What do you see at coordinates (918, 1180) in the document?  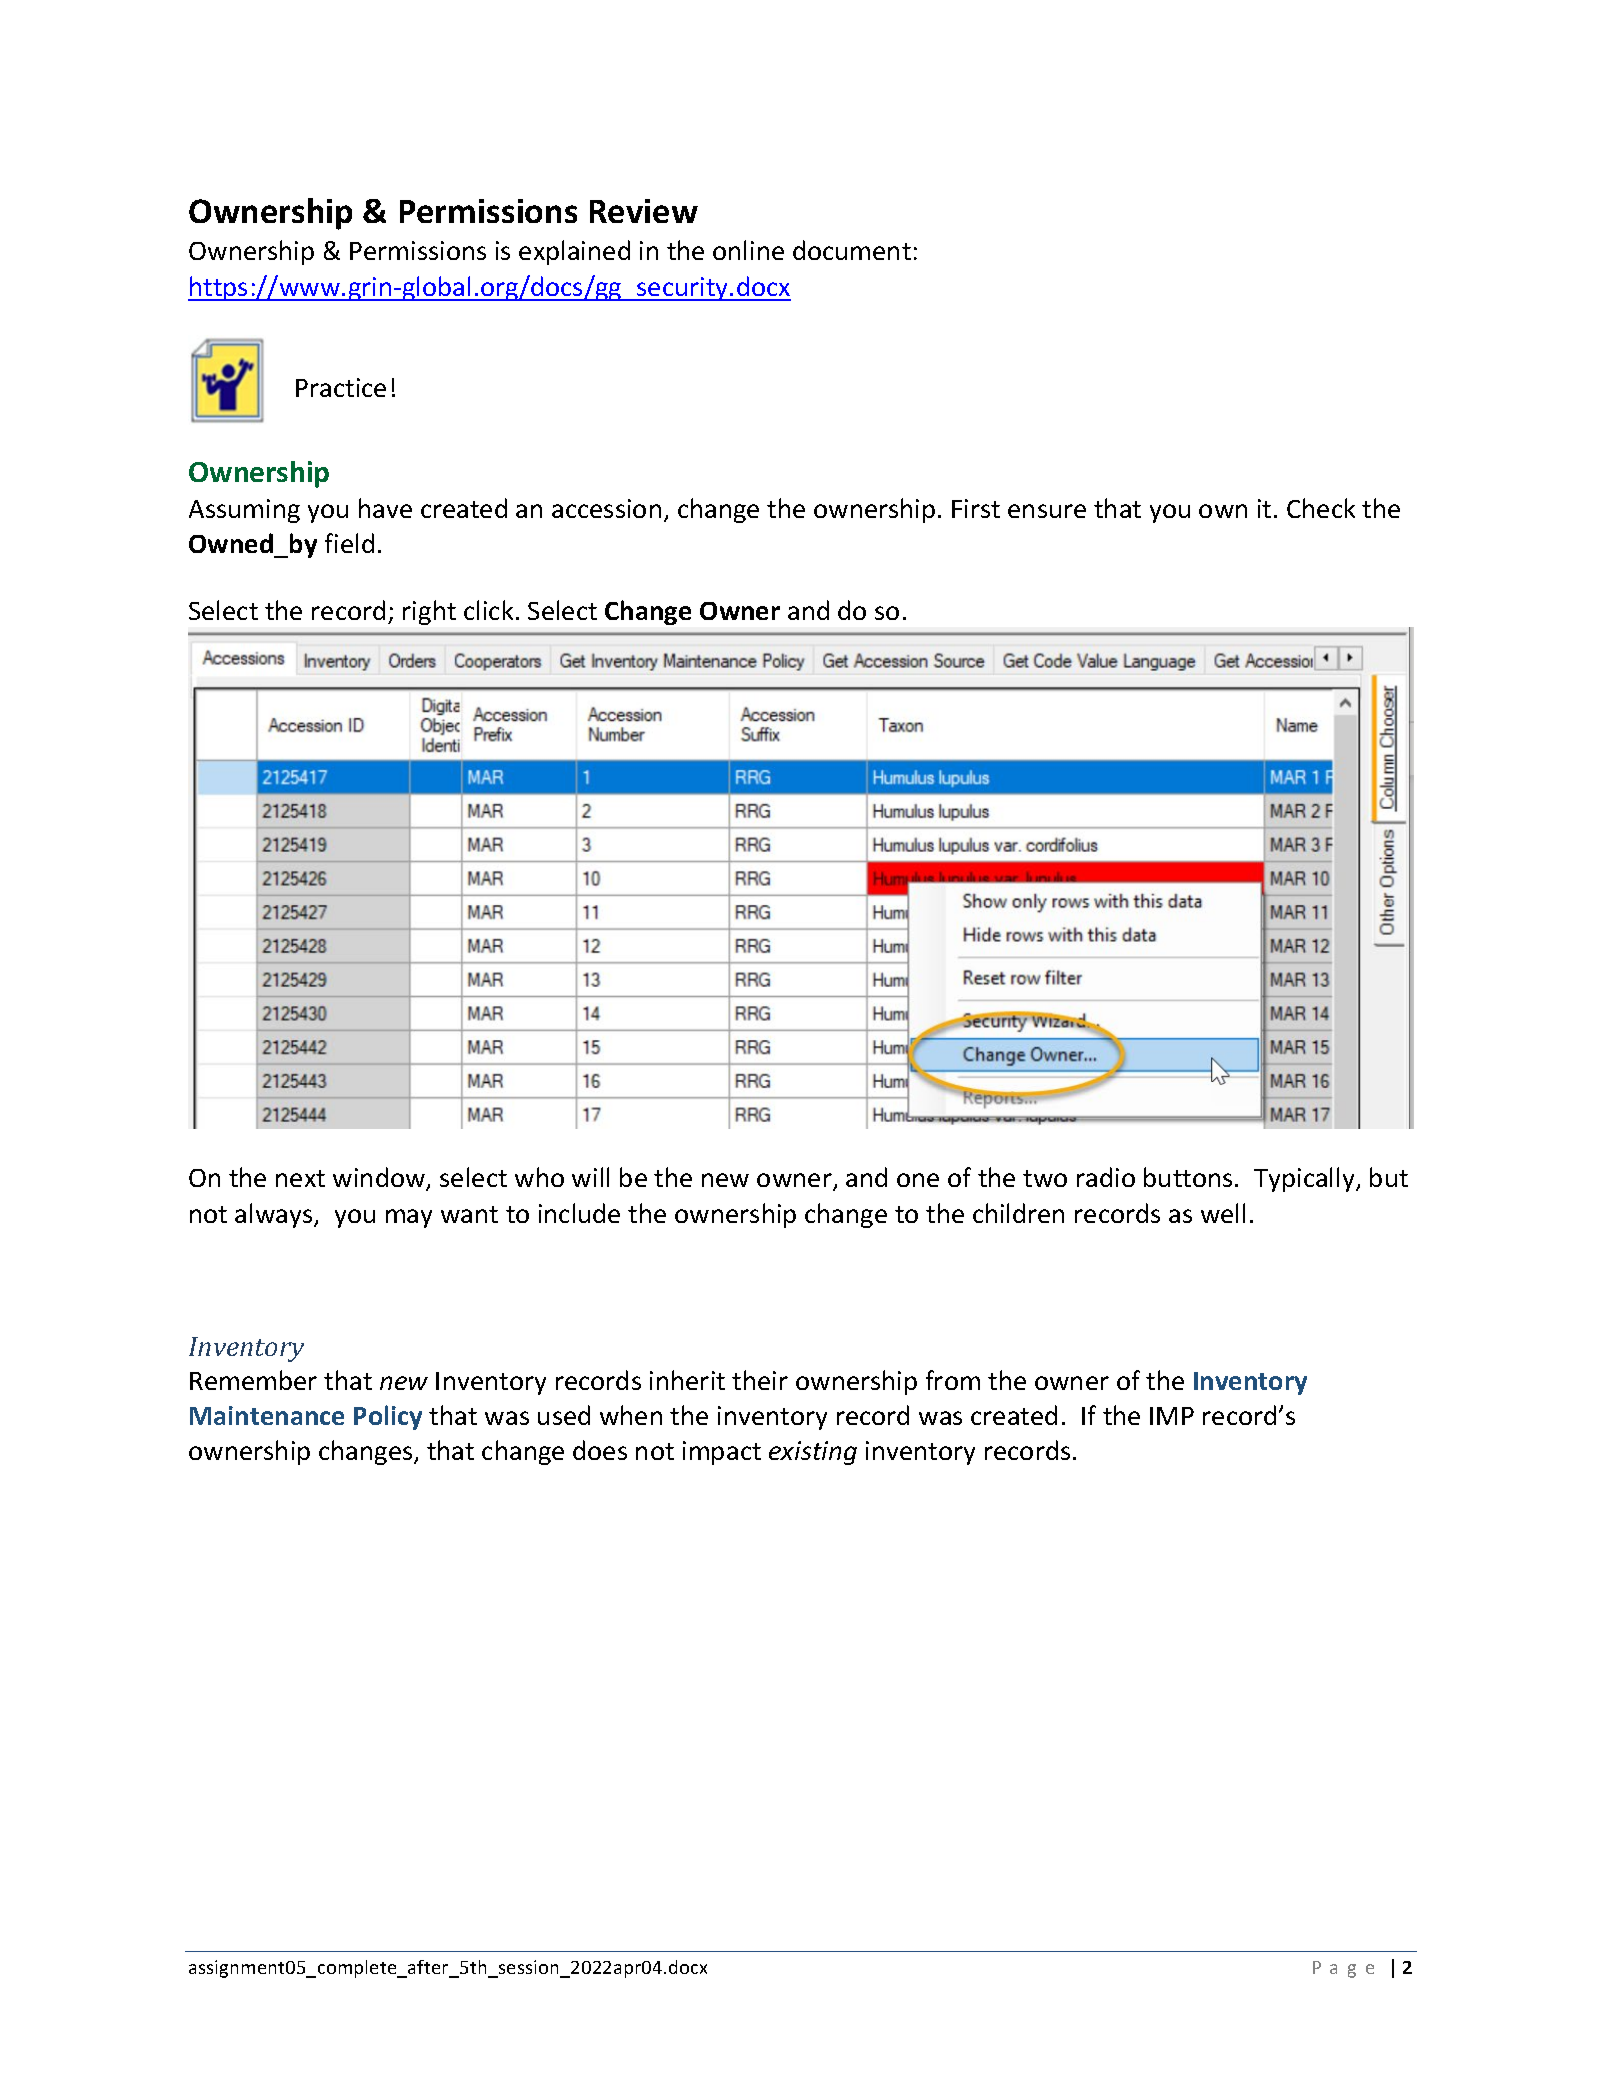 I see `one` at bounding box center [918, 1180].
